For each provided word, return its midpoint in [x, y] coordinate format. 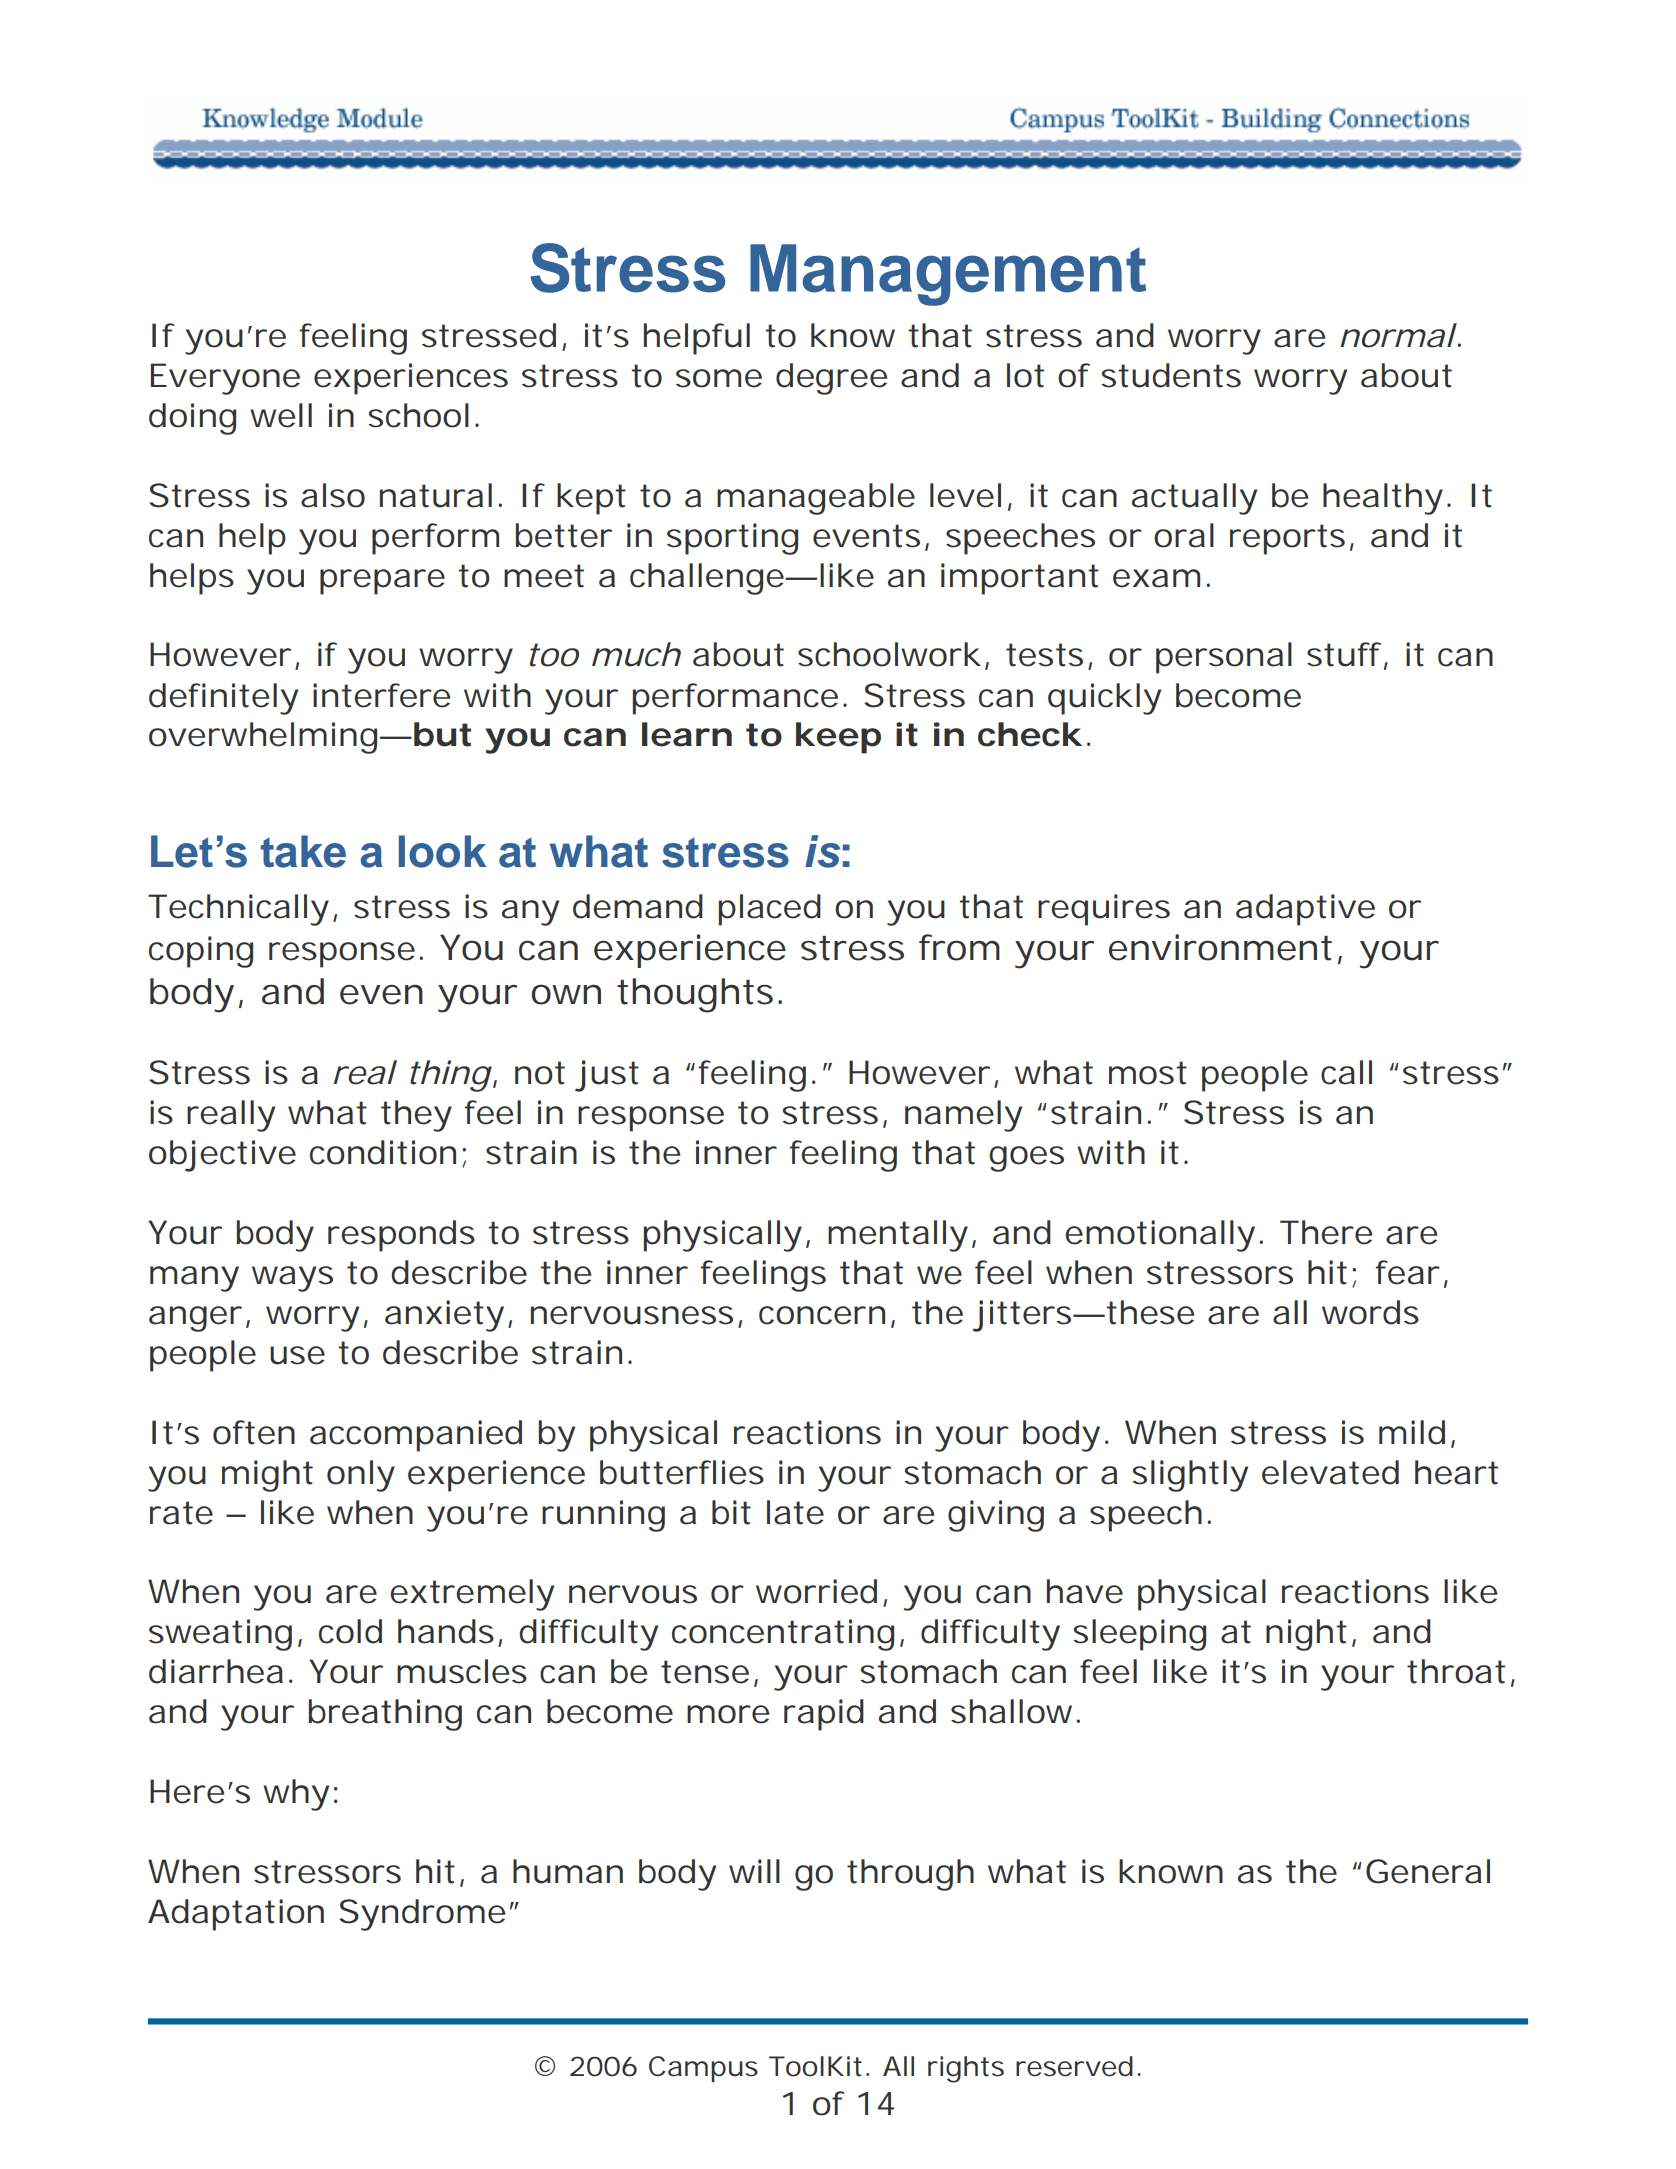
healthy [1387, 499]
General [1428, 1871]
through [910, 1875]
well [281, 415]
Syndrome [426, 1915]
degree [831, 379]
